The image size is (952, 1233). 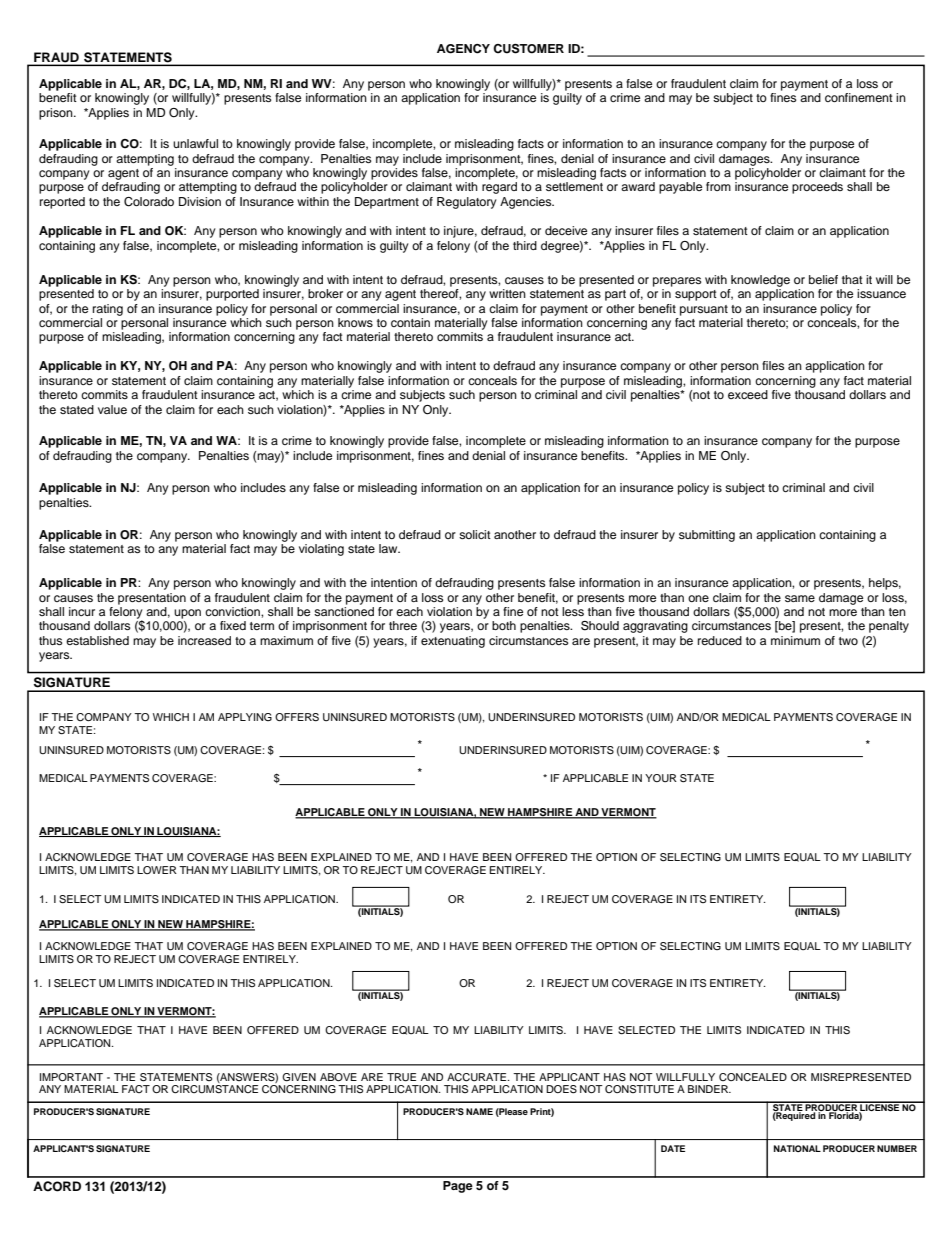 What do you see at coordinates (195, 143) in the screenshot?
I see `unlawful` at bounding box center [195, 143].
